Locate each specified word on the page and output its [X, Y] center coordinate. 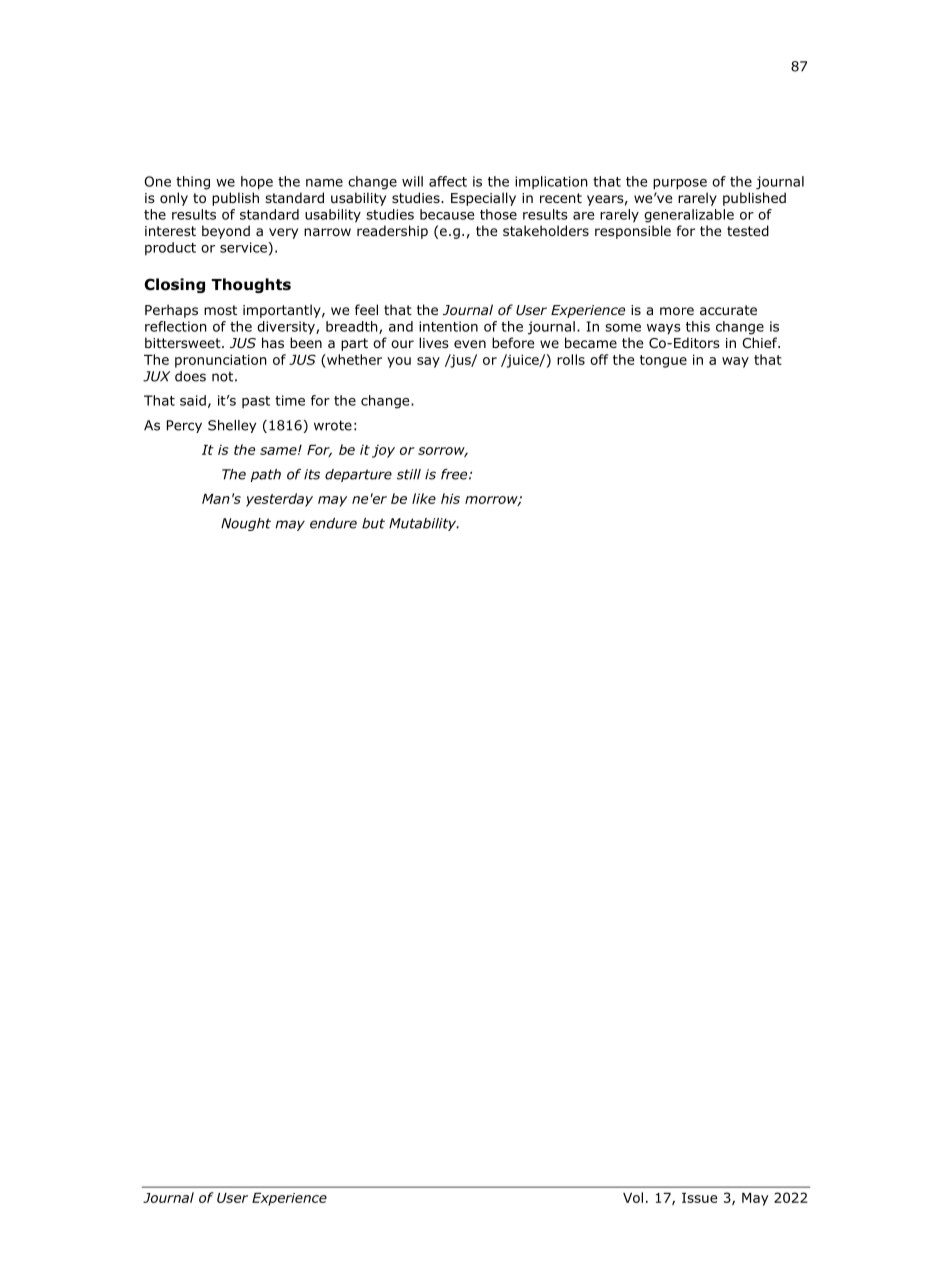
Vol [633, 1197]
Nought [246, 524]
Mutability [424, 524]
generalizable [689, 216]
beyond [226, 232]
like [424, 498]
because [447, 214]
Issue [699, 1198]
